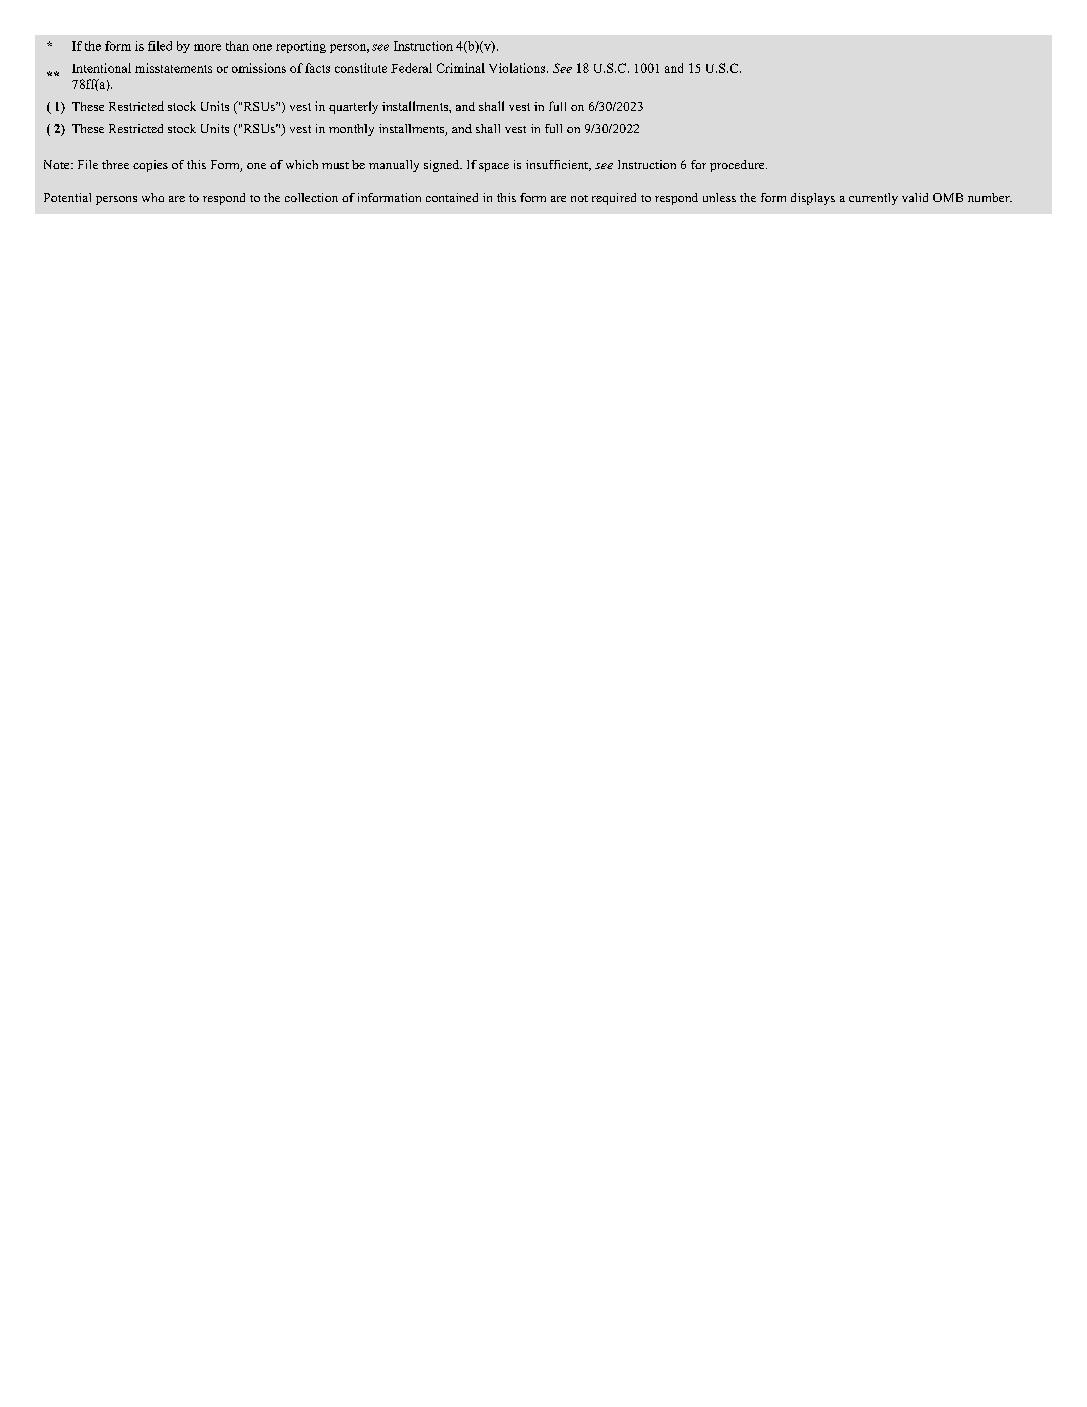 The height and width of the screenshot is (1407, 1087). Describe the element at coordinates (361, 68) in the screenshot. I see `constitute` at that location.
